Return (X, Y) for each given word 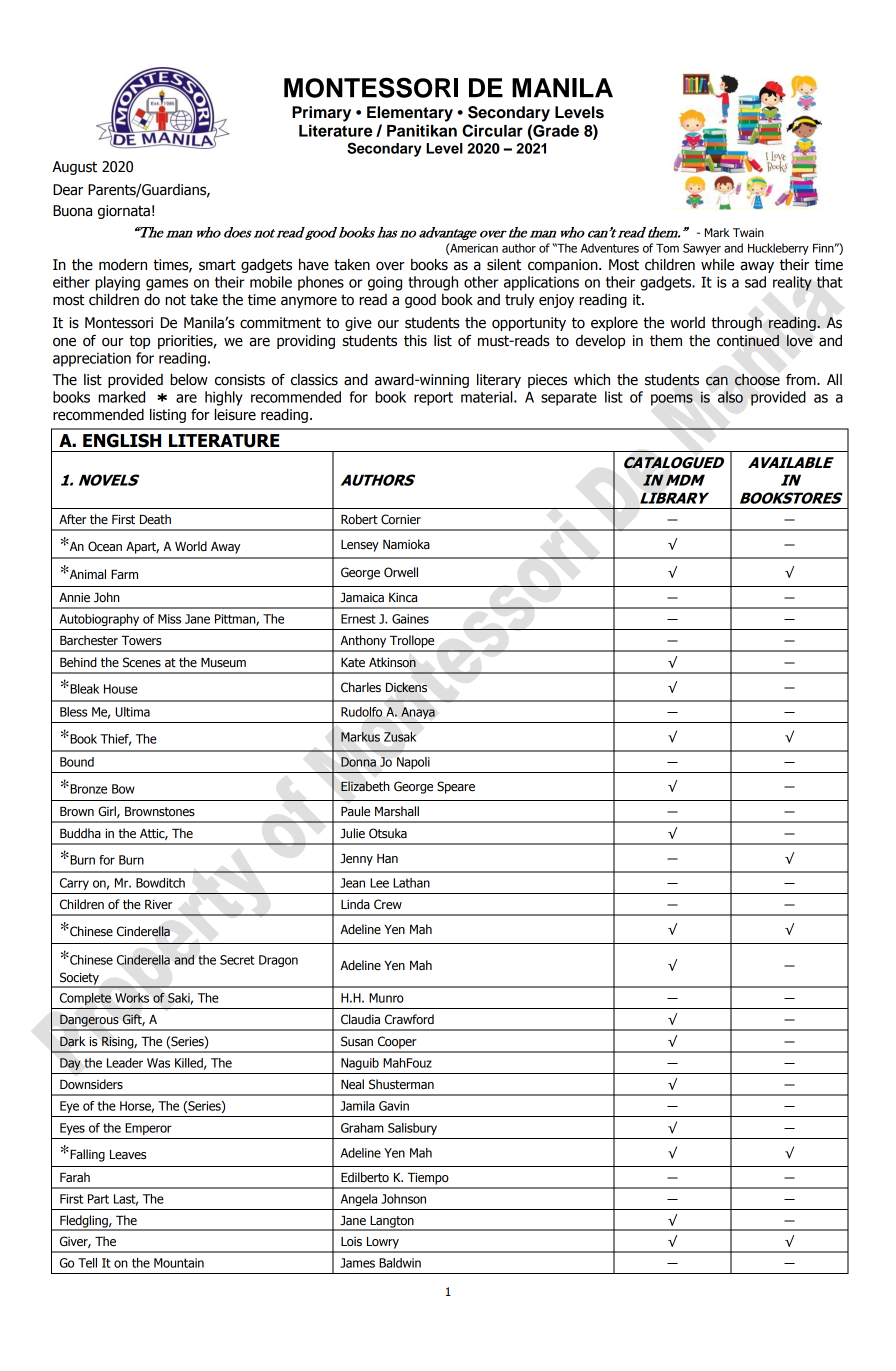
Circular (492, 130)
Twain (748, 232)
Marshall (397, 811)
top (139, 342)
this (415, 341)
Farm (124, 574)
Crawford (409, 1019)
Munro (386, 998)
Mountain (179, 1263)
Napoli (413, 763)
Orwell (401, 572)
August (74, 168)
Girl (108, 812)
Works (132, 998)
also (730, 397)
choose (757, 380)
